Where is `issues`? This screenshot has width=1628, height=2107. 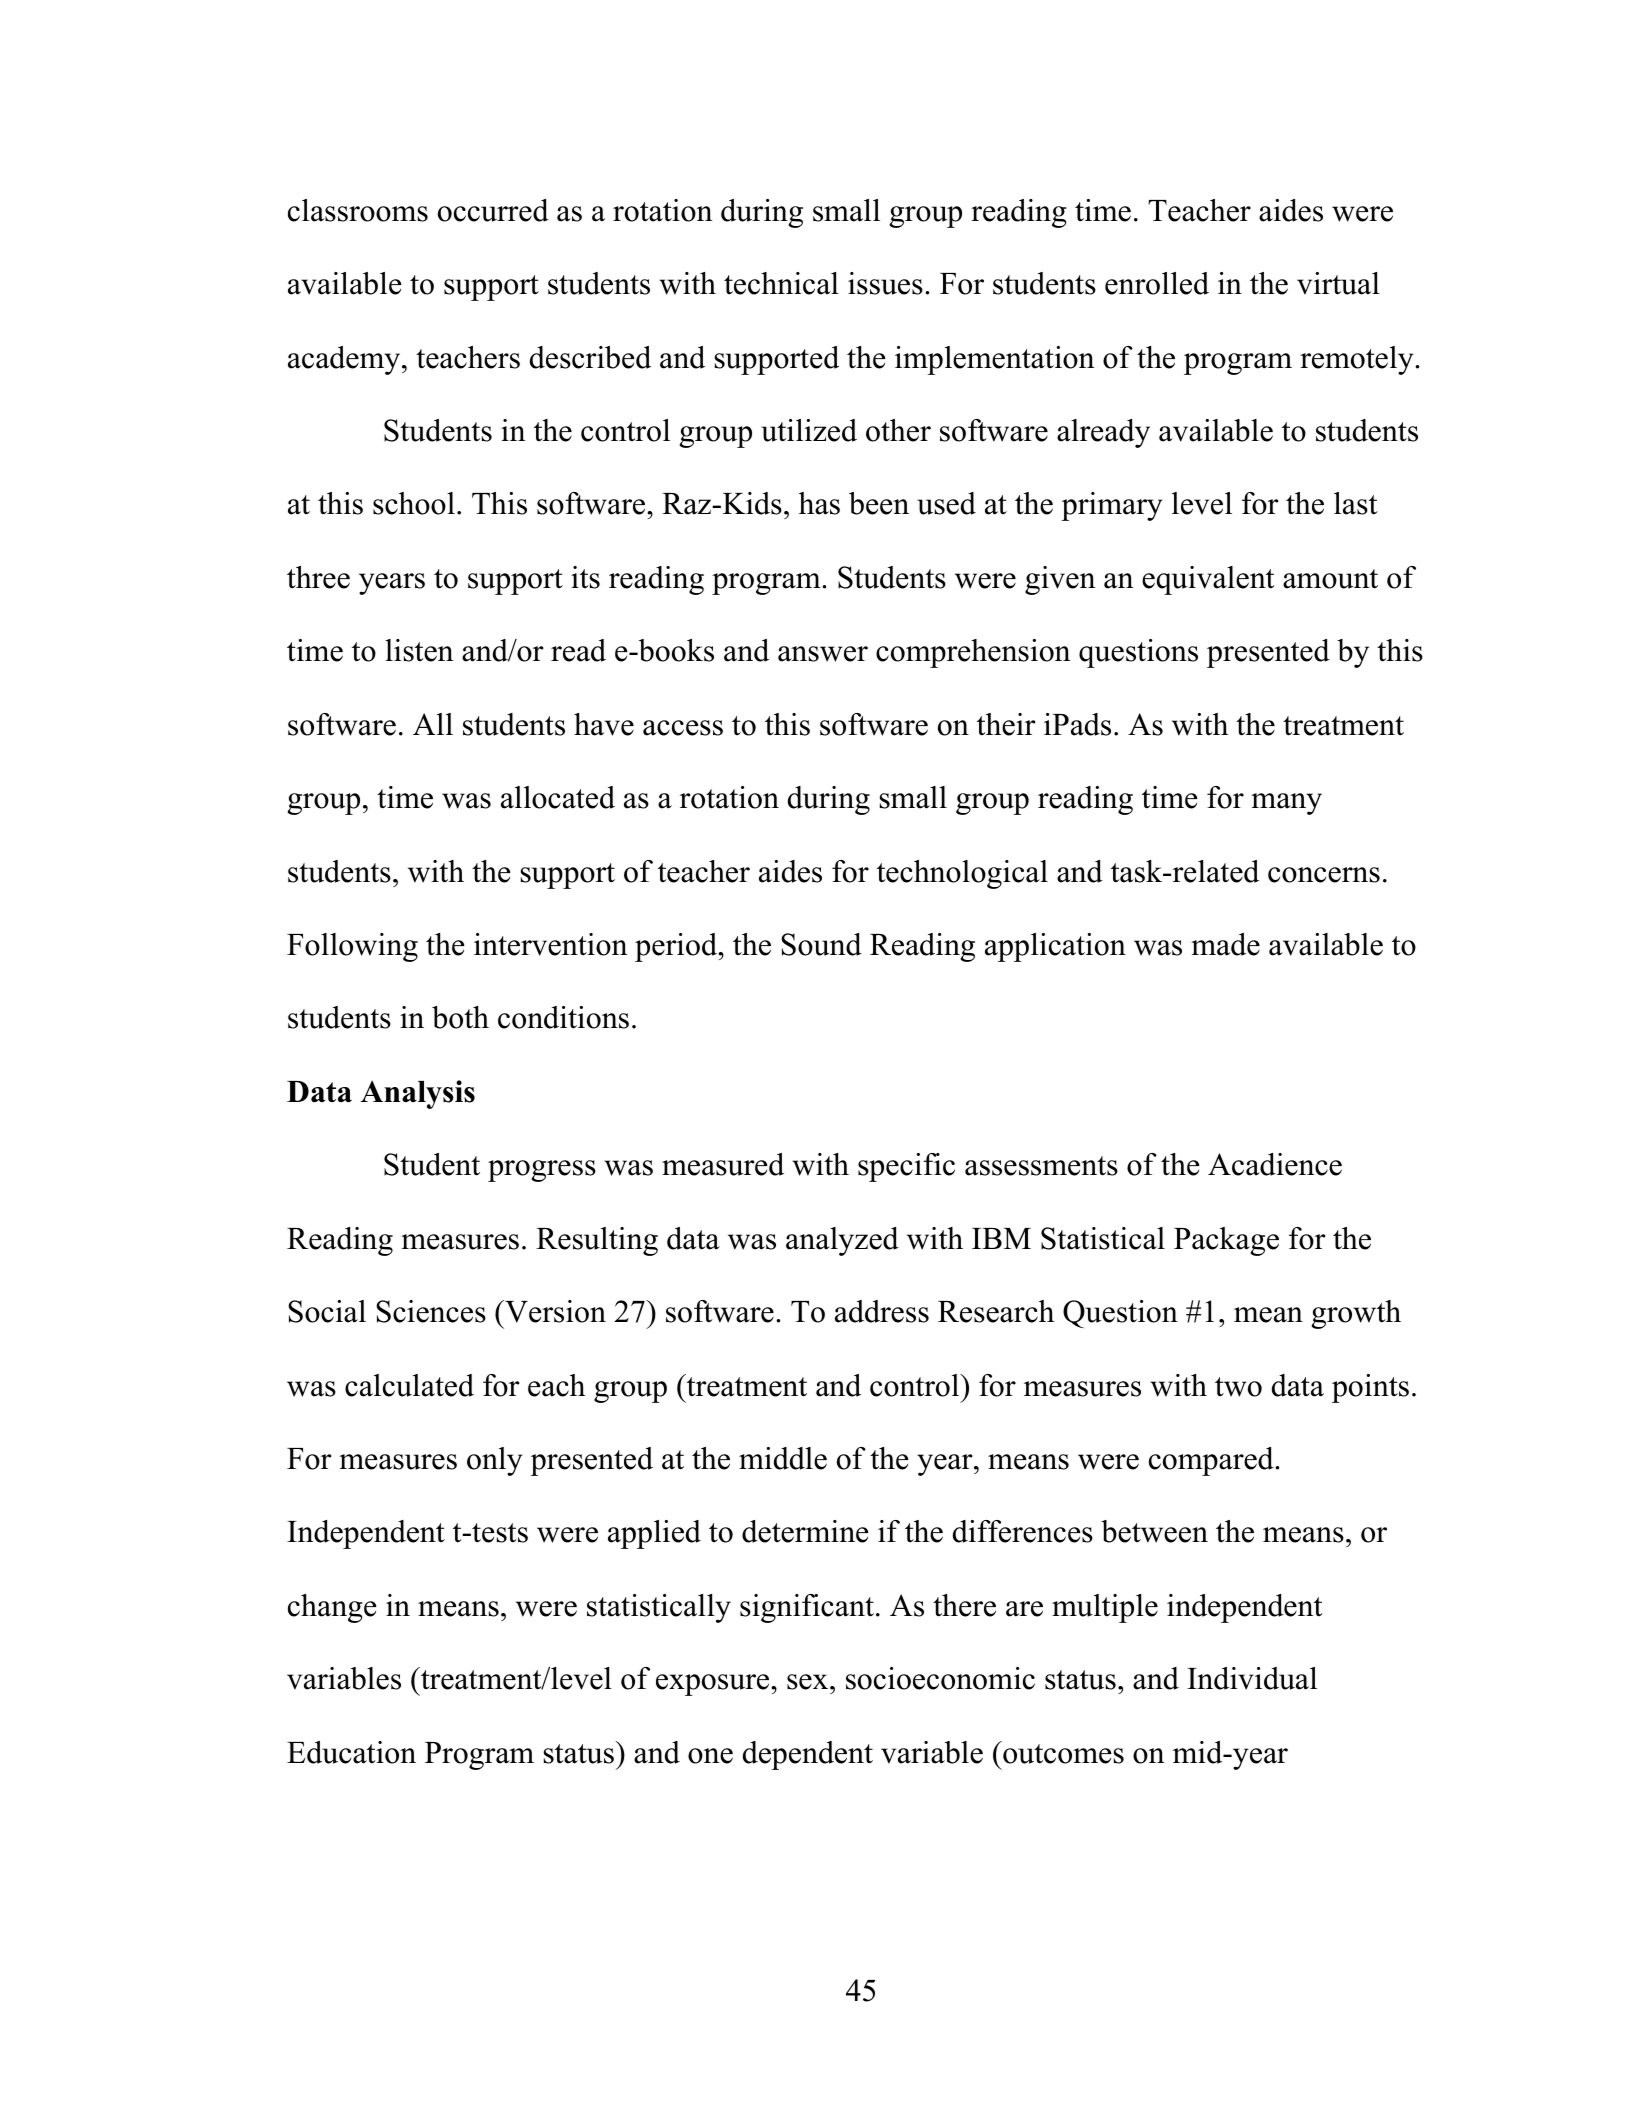
issues is located at coordinates (885, 283).
